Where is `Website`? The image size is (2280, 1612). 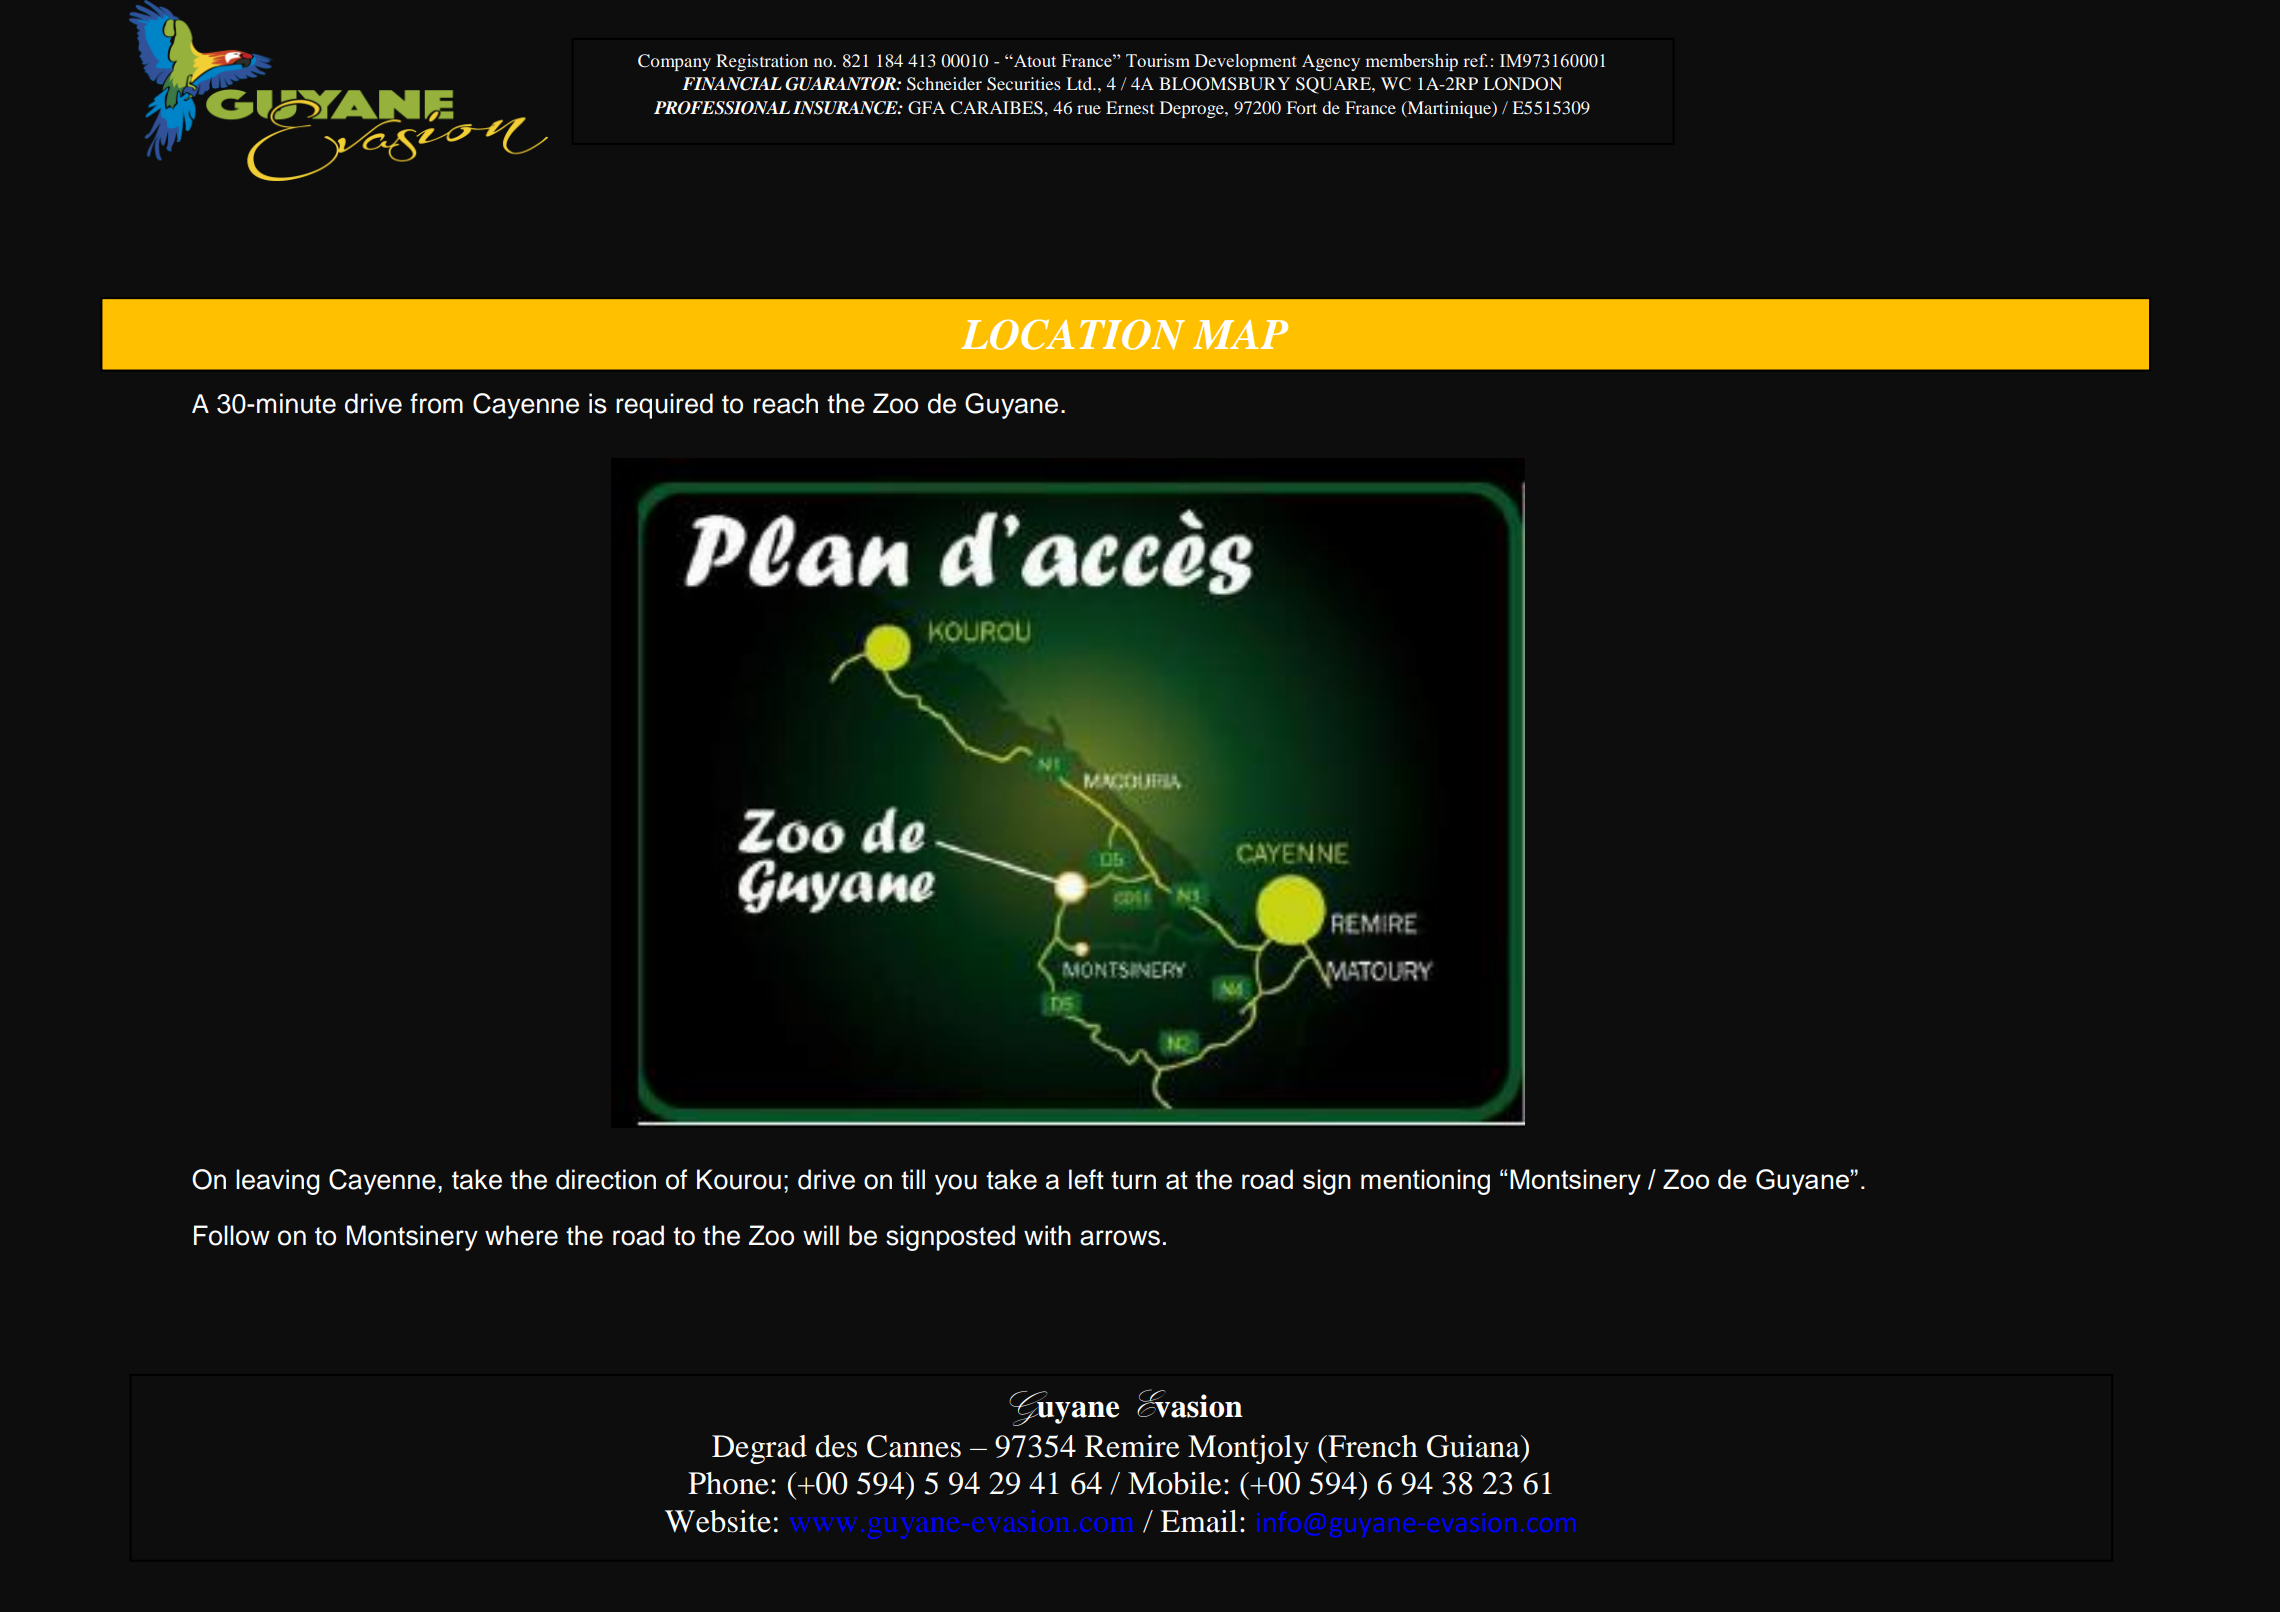 Website is located at coordinates (718, 1521).
